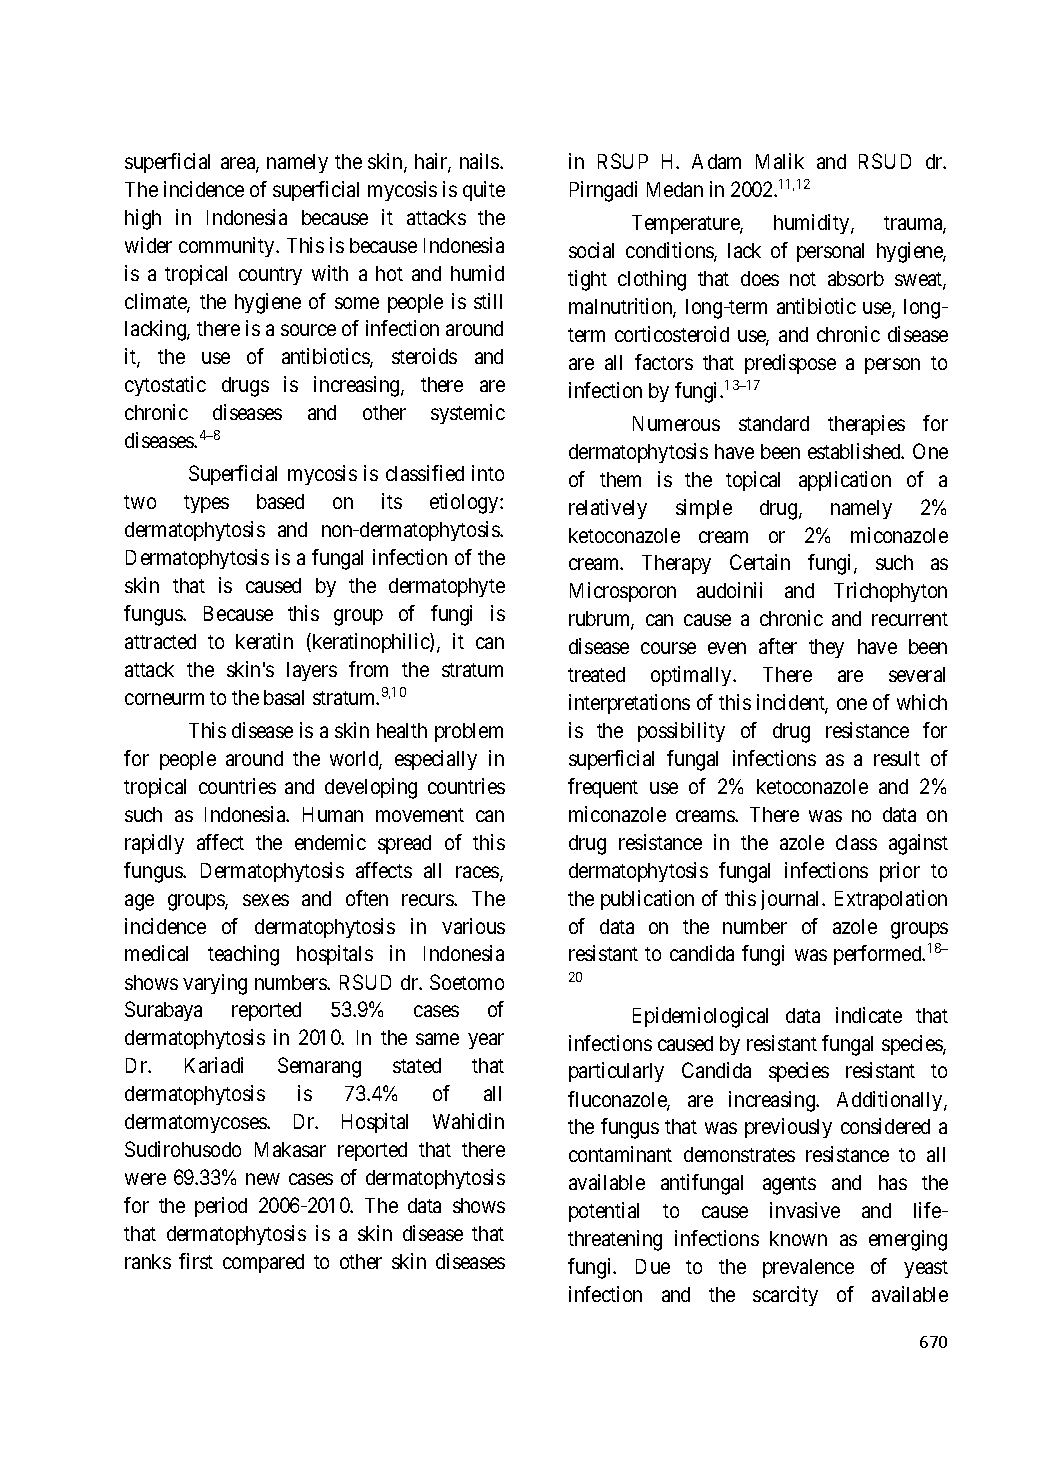  What do you see at coordinates (604, 1212) in the screenshot?
I see `potential` at bounding box center [604, 1212].
